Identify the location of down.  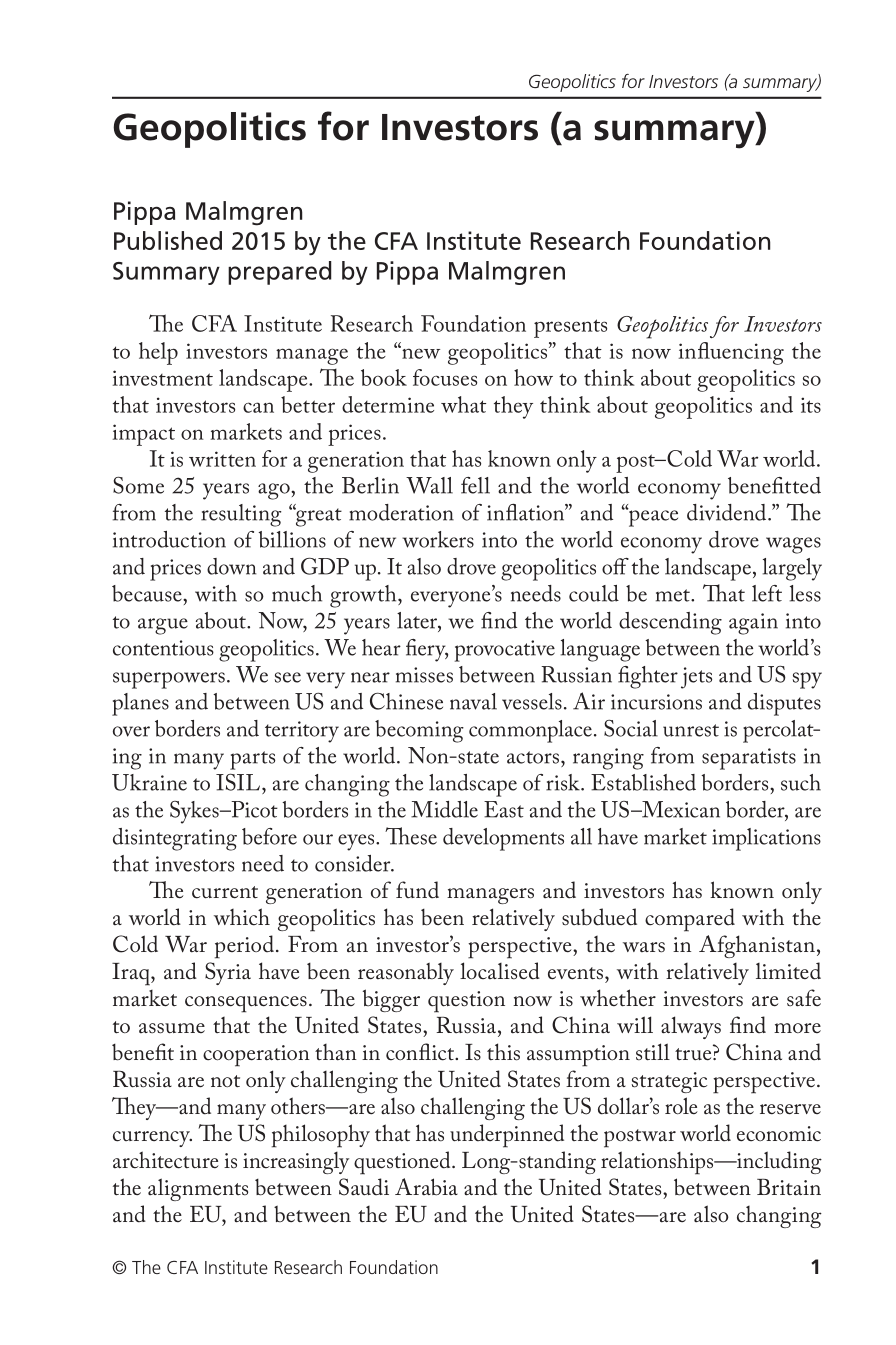
(232, 566).
